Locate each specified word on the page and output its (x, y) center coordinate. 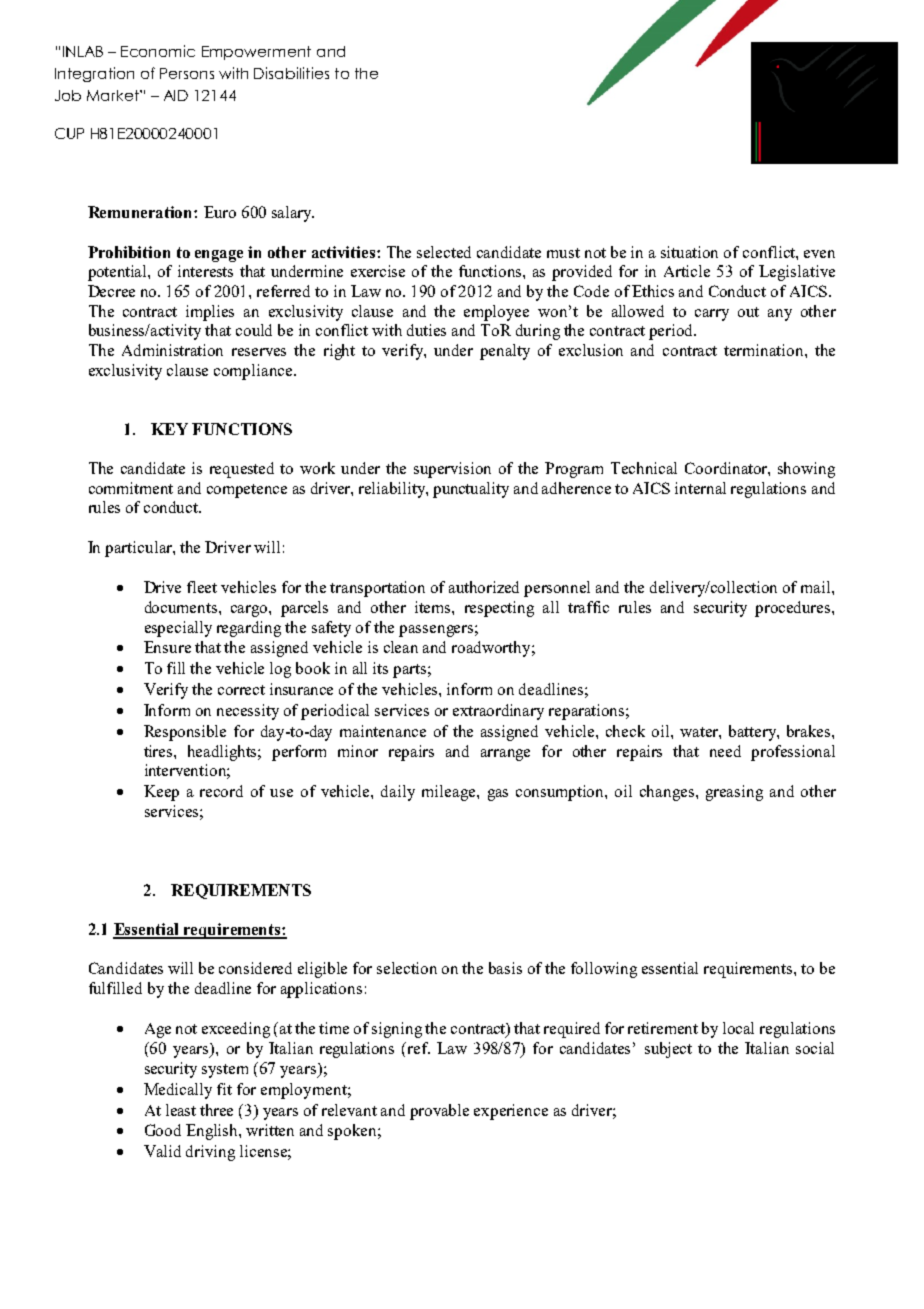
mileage (450, 793)
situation (689, 252)
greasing (734, 793)
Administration (172, 350)
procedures (794, 609)
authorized (484, 587)
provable (439, 1112)
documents (182, 607)
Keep (161, 793)
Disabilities (291, 73)
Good (163, 1130)
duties (426, 330)
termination (765, 350)
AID (176, 95)
